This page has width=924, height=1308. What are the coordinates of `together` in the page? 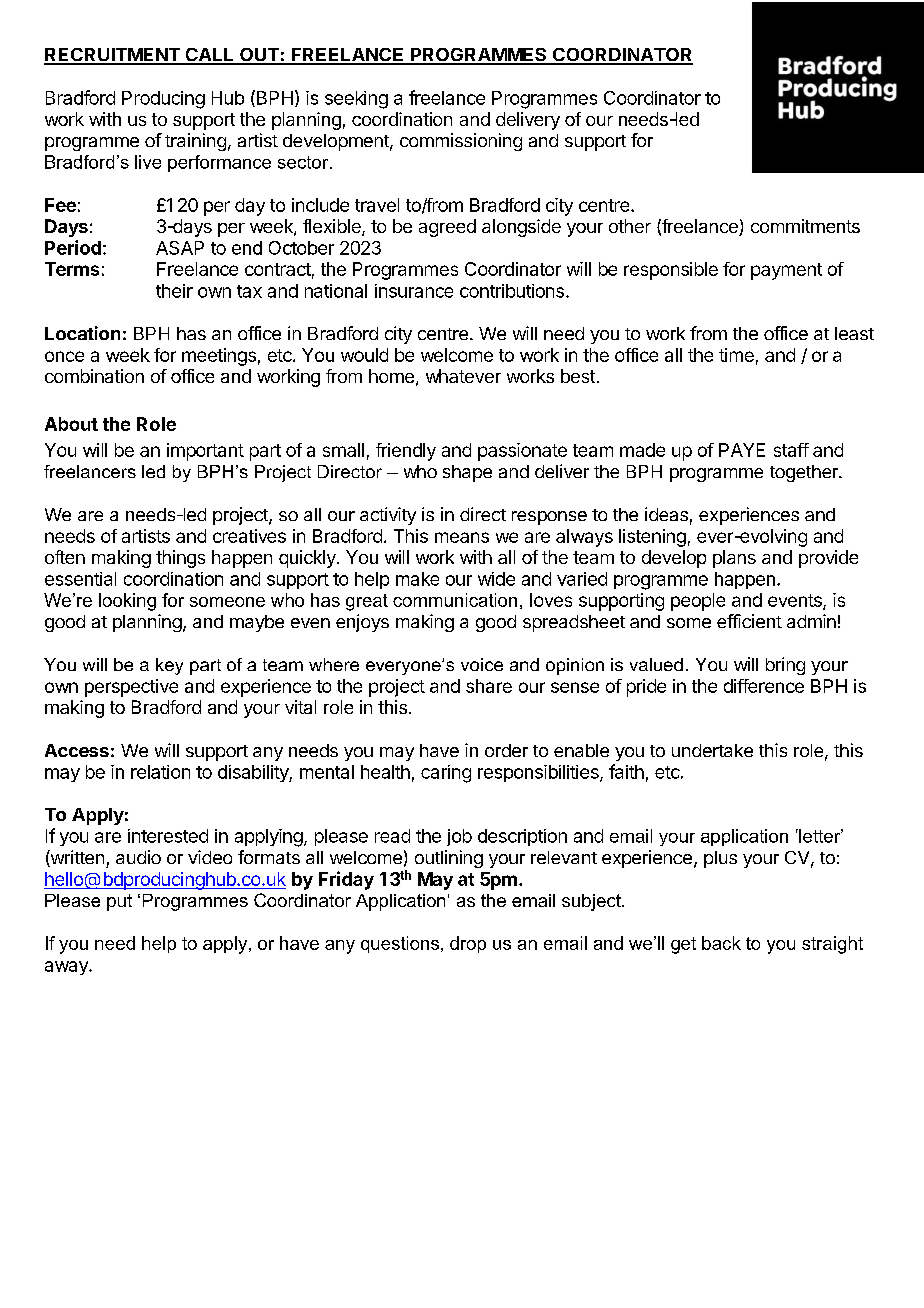 It's located at (805, 473).
